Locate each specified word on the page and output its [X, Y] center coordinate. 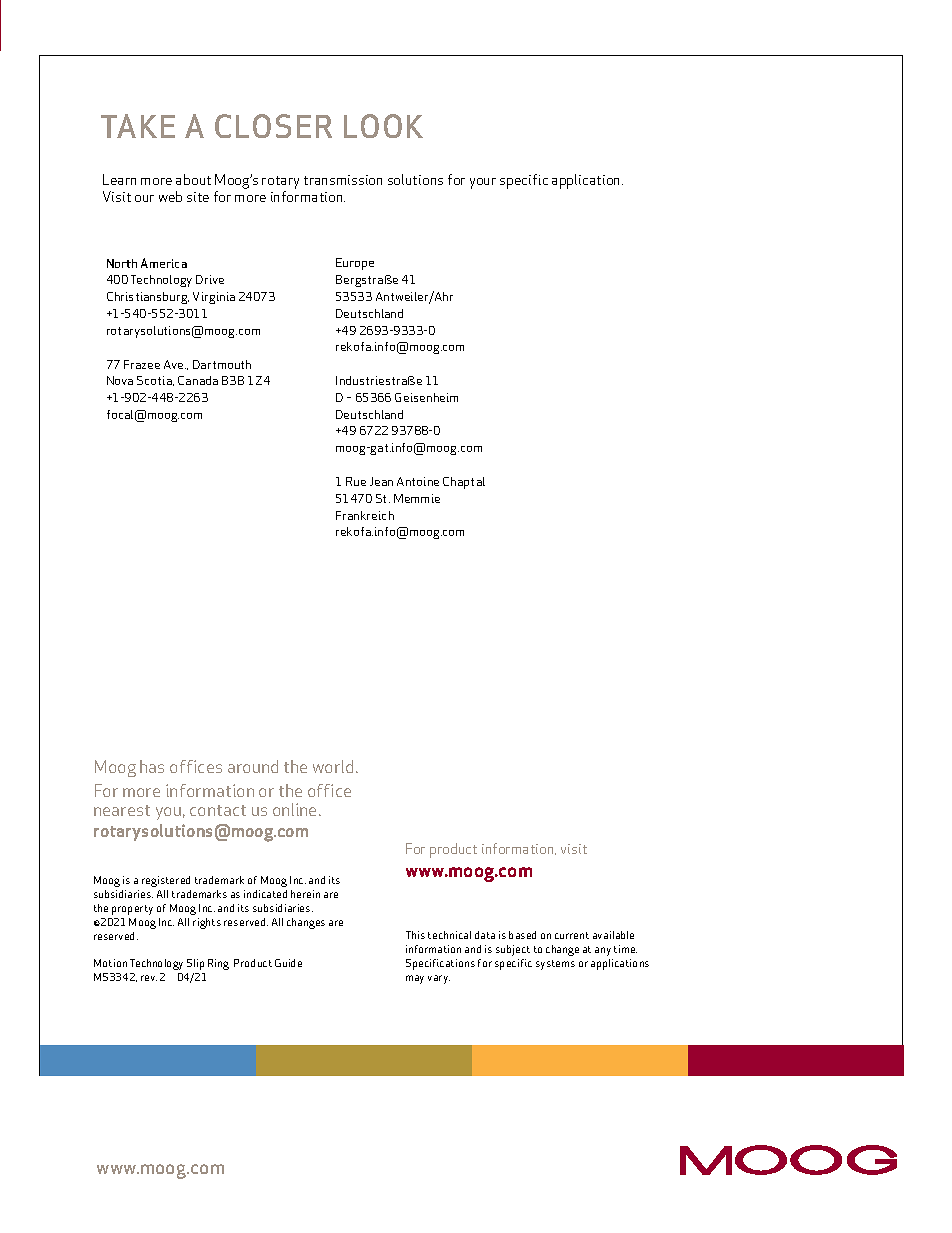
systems [555, 965]
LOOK [383, 126]
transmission [343, 180]
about [193, 179]
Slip [195, 964]
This [415, 935]
